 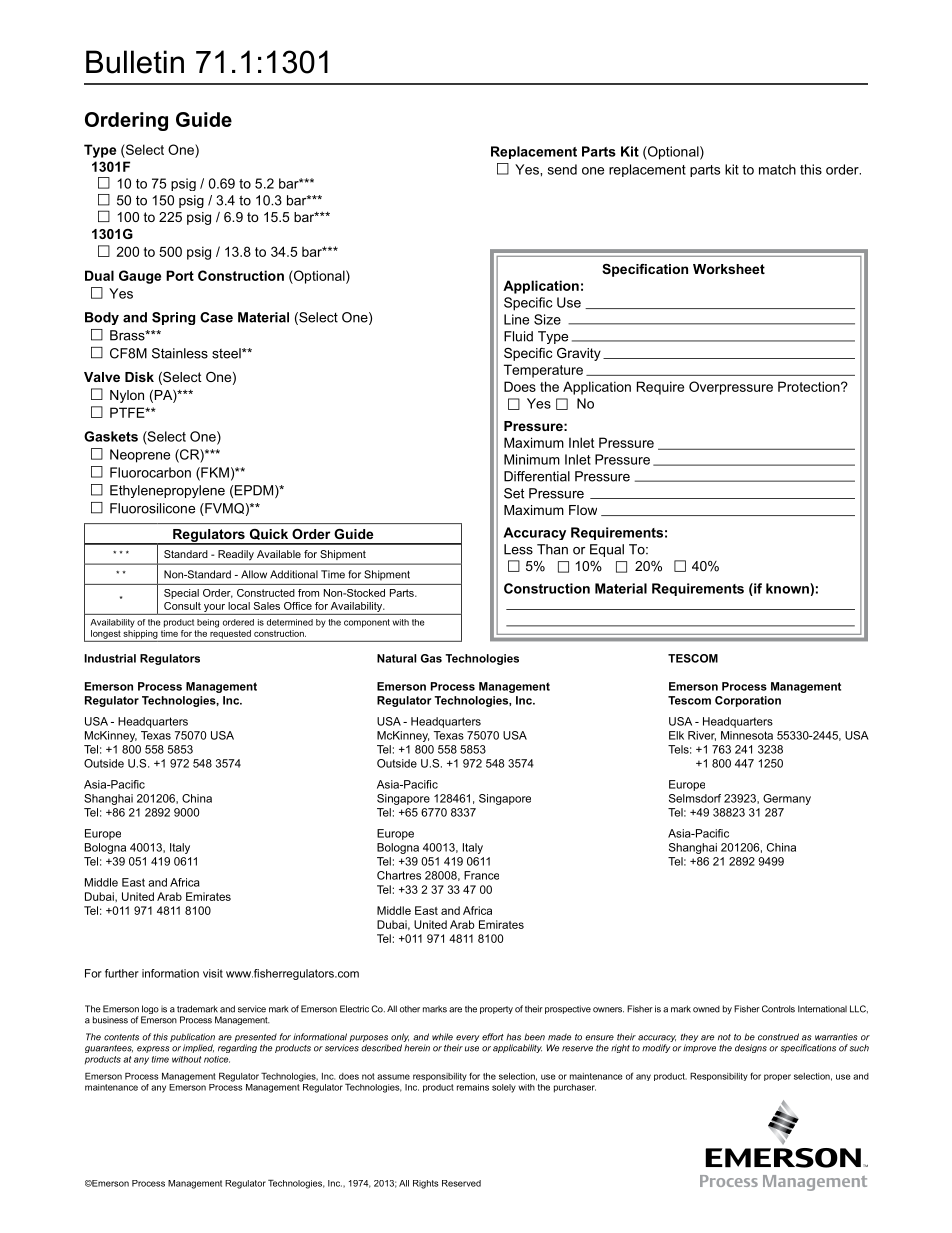 I want to click on Bulletin, so click(x=135, y=62).
